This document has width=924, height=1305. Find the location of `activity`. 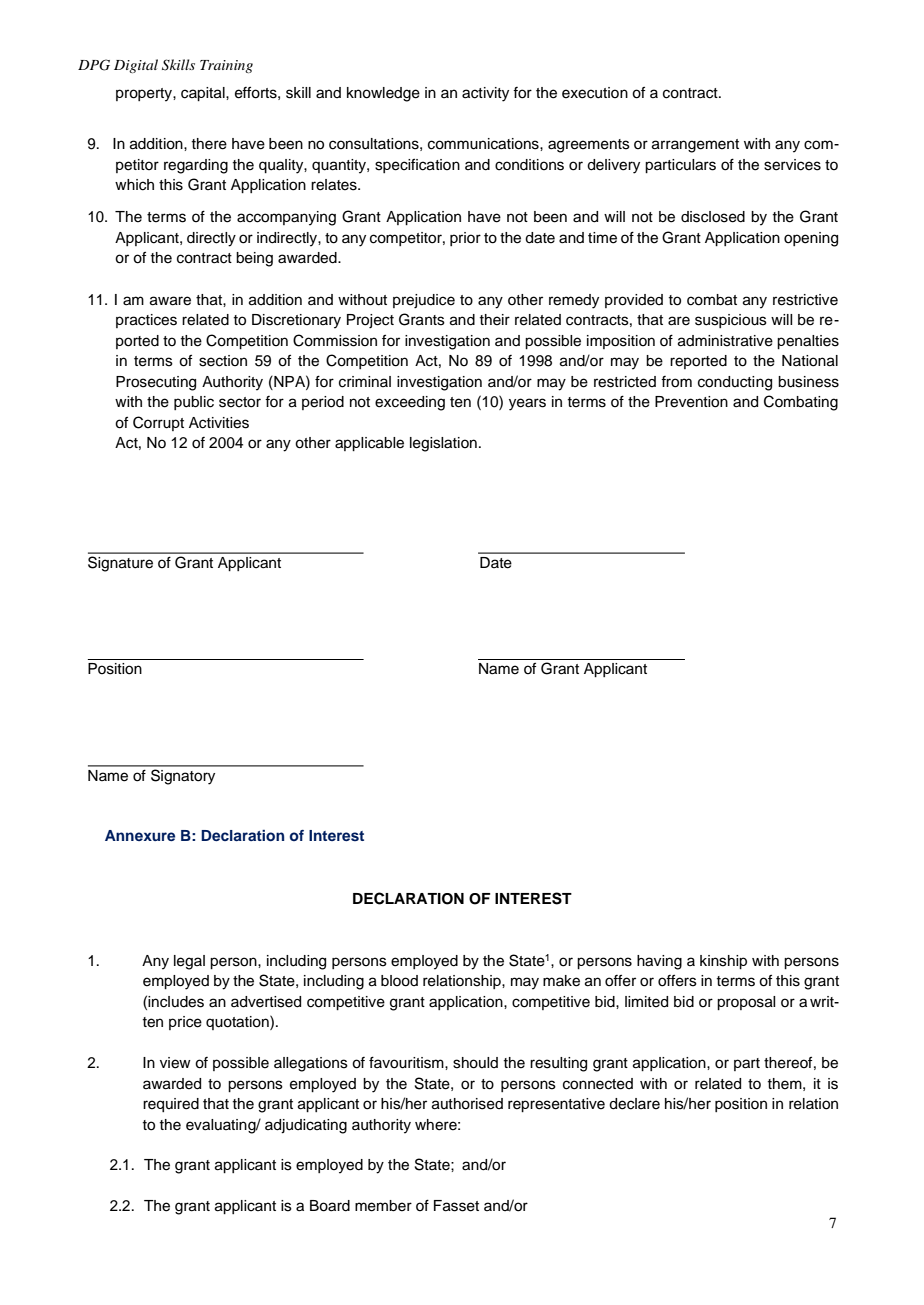

activity is located at coordinates (485, 94).
